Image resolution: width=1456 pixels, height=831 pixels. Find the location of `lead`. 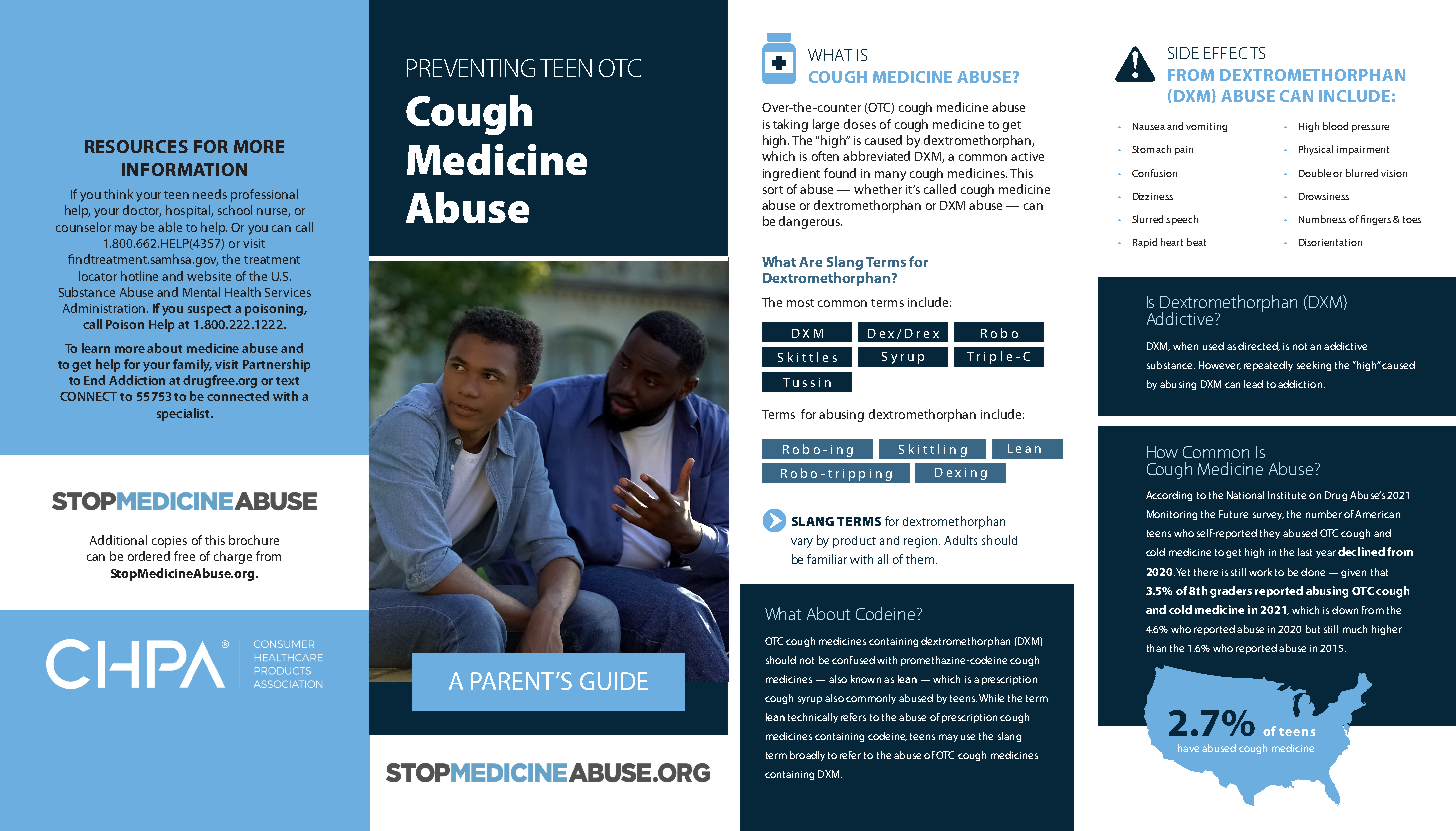

lead is located at coordinates (1253, 384).
